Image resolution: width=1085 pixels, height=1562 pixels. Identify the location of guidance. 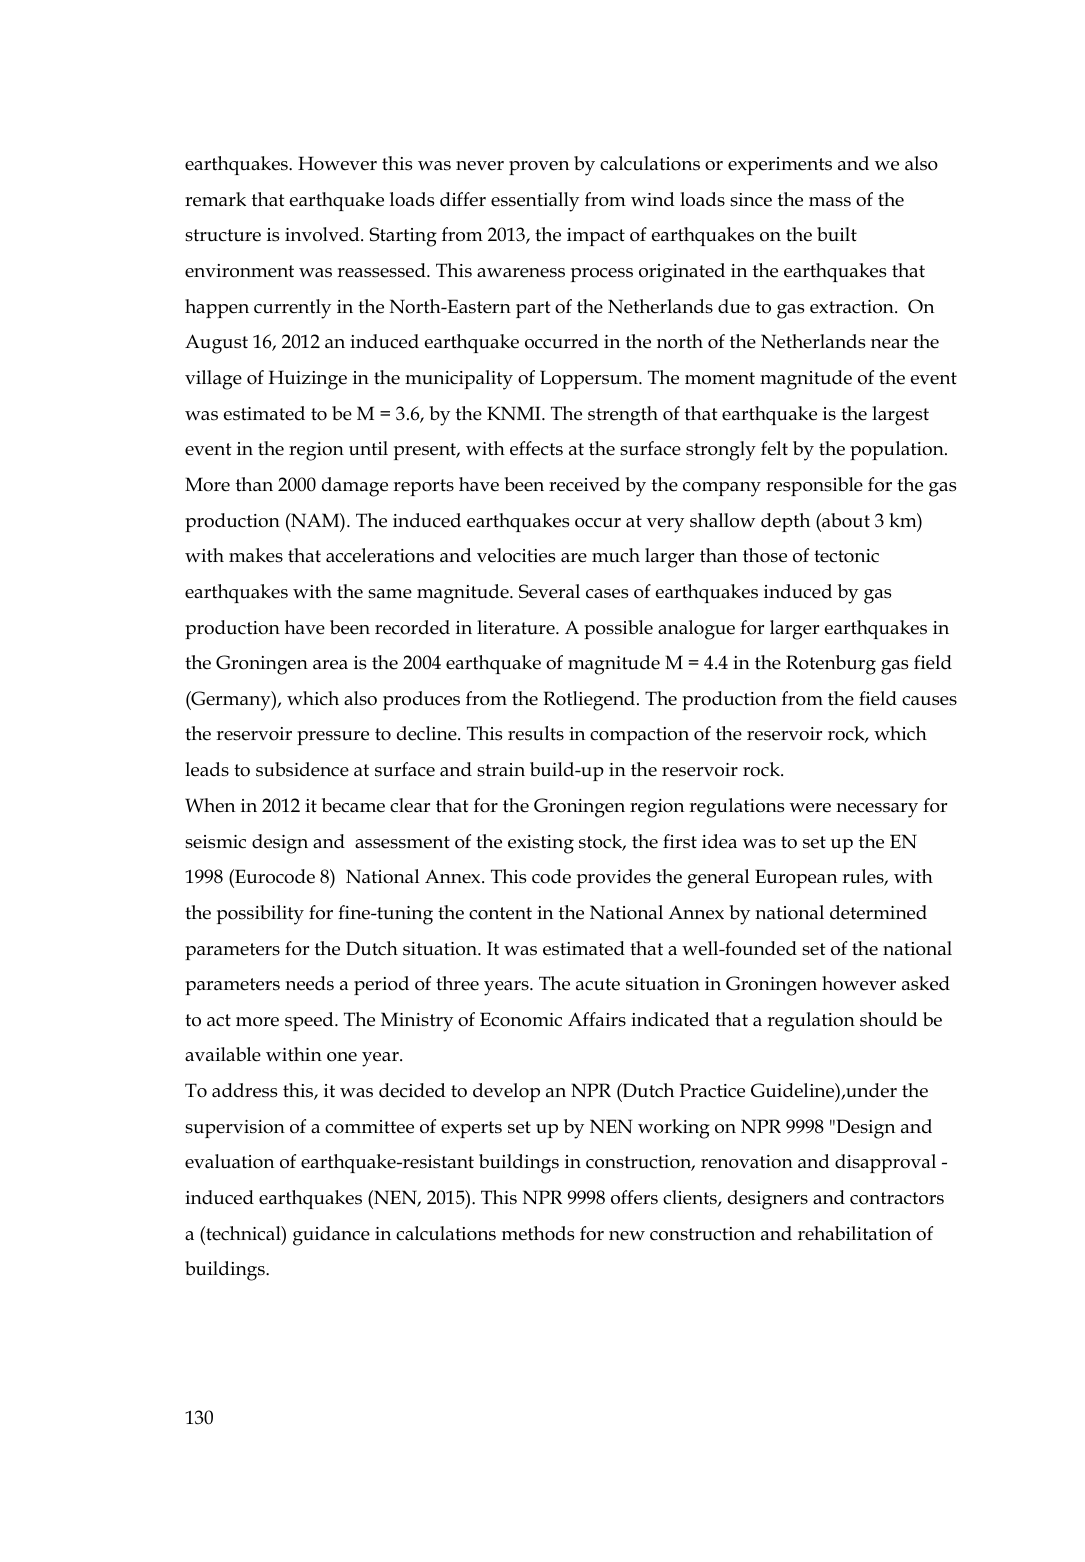
(331, 1236).
